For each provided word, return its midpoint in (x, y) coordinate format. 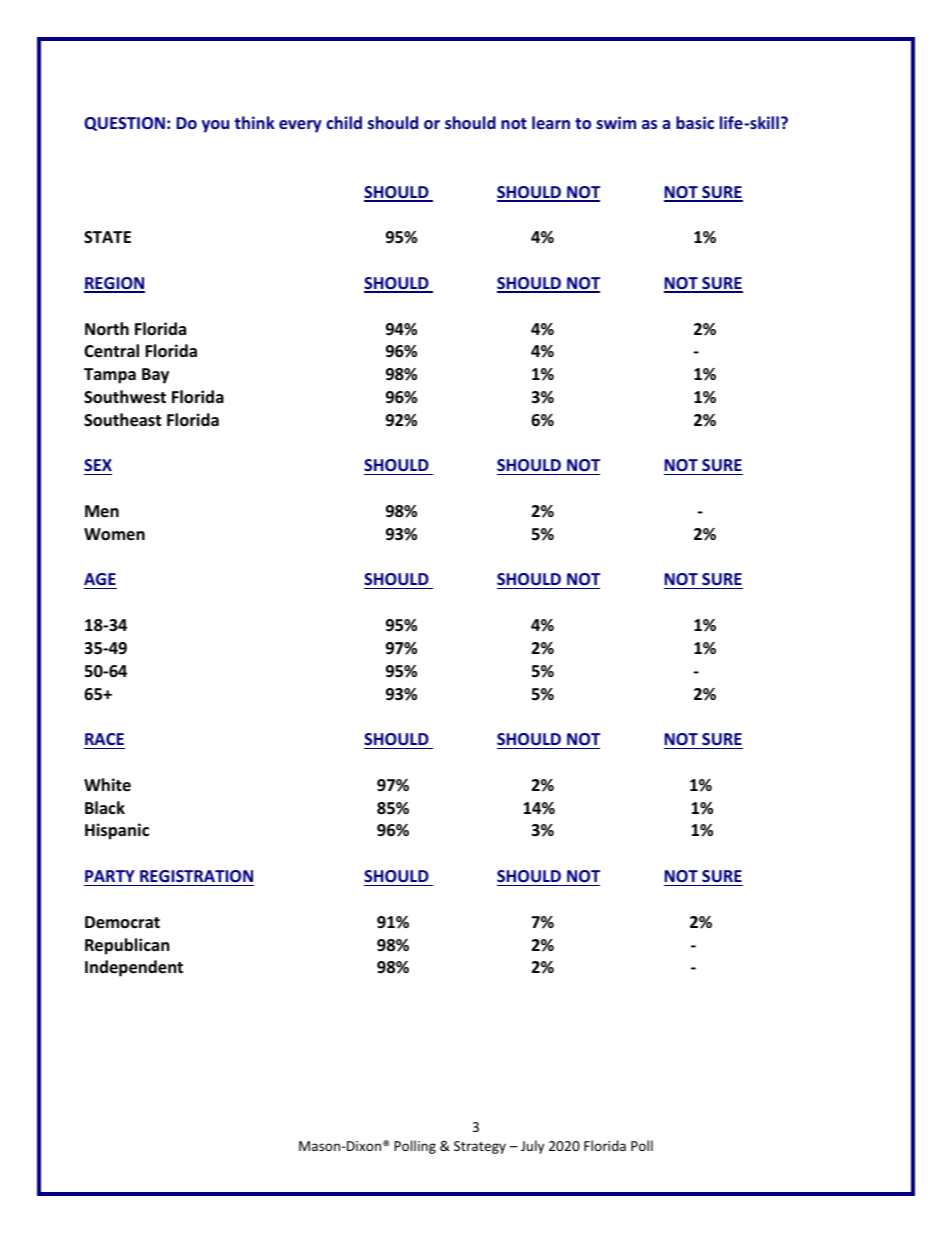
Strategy (480, 1147)
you (215, 126)
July (532, 1147)
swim (616, 122)
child (344, 122)
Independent (134, 968)
